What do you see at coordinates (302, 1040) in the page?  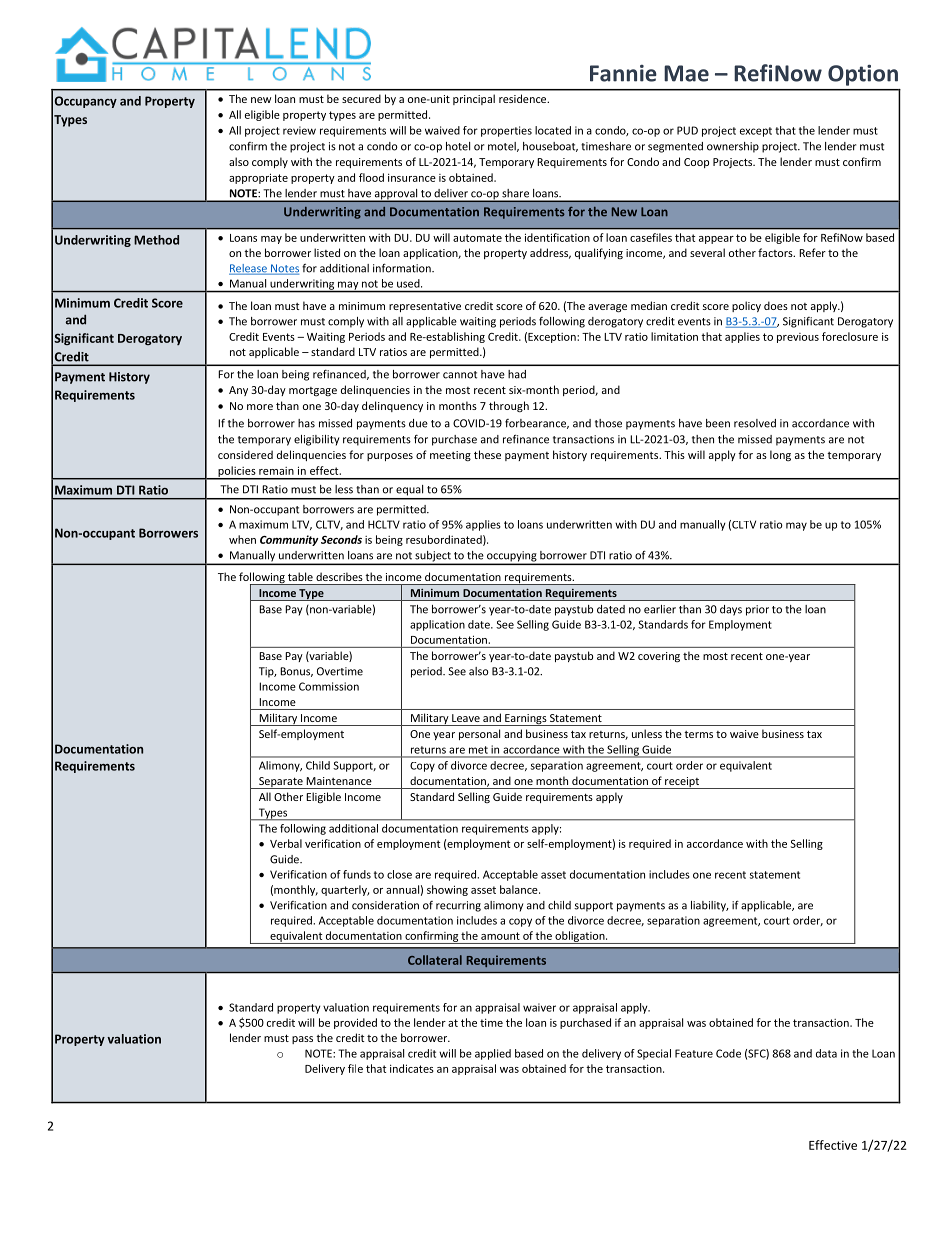 I see `pass` at bounding box center [302, 1040].
